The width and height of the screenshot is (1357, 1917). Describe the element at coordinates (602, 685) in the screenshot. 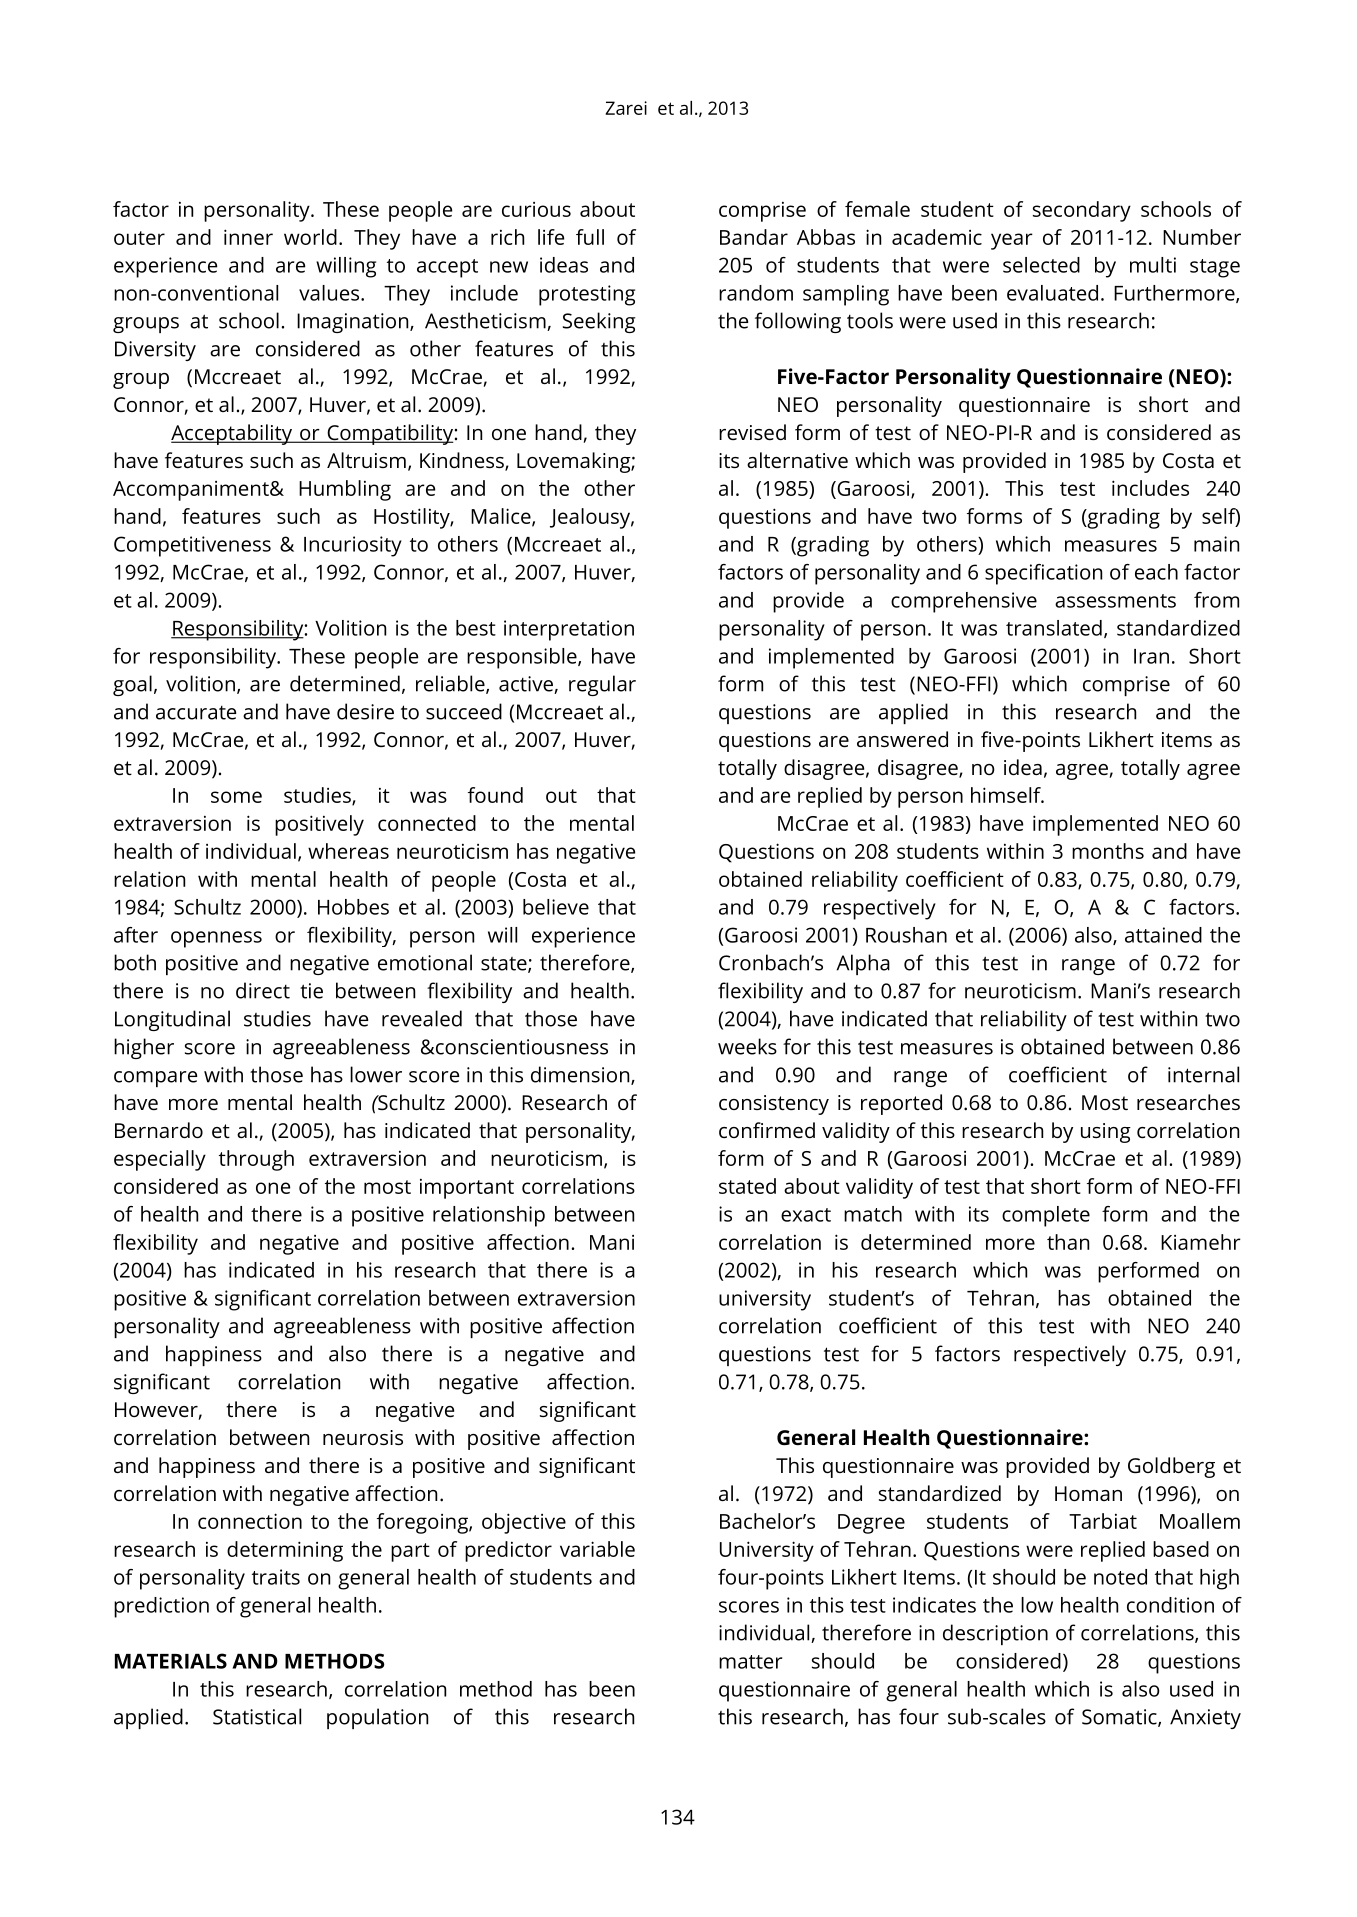

I see `regular` at that location.
